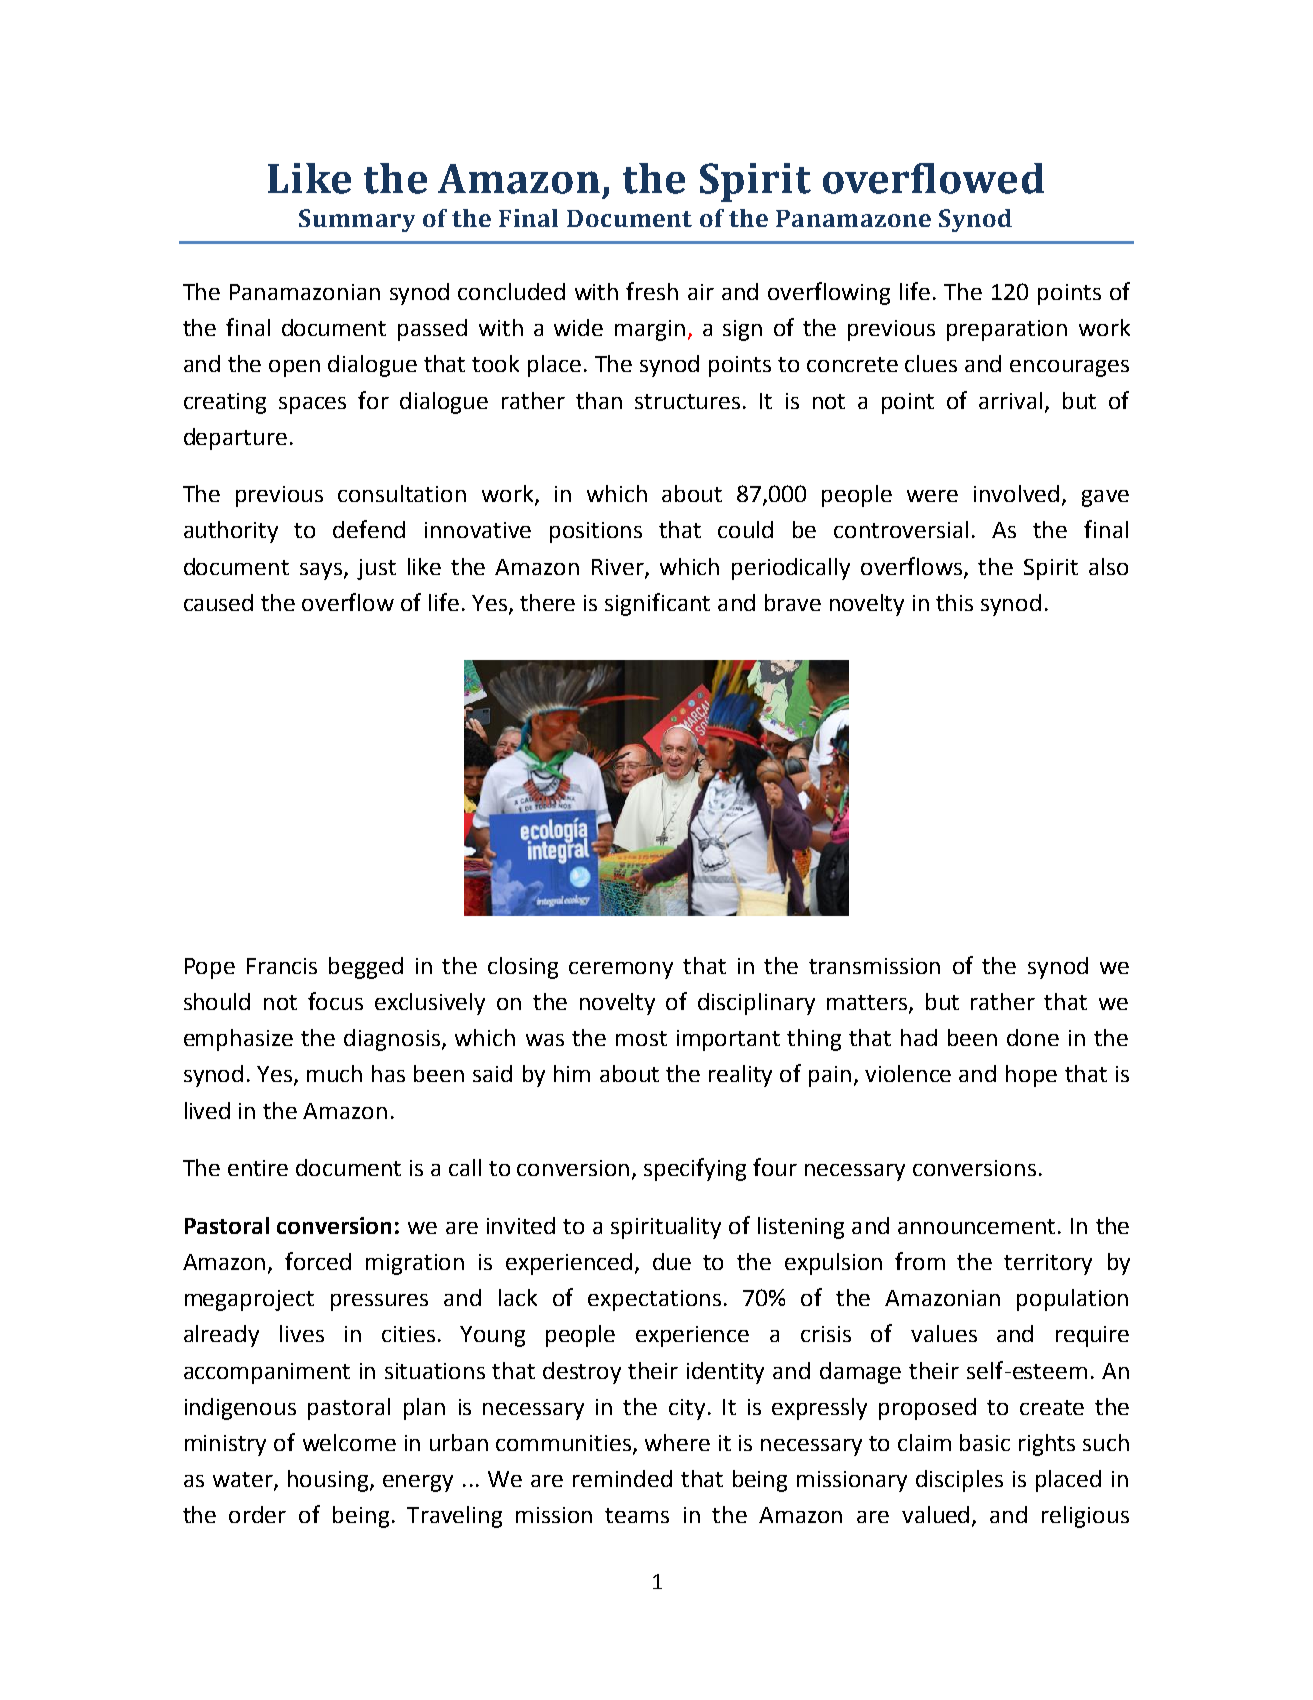 This image has width=1313, height=1700. What do you see at coordinates (1007, 330) in the image?
I see `preparation` at bounding box center [1007, 330].
